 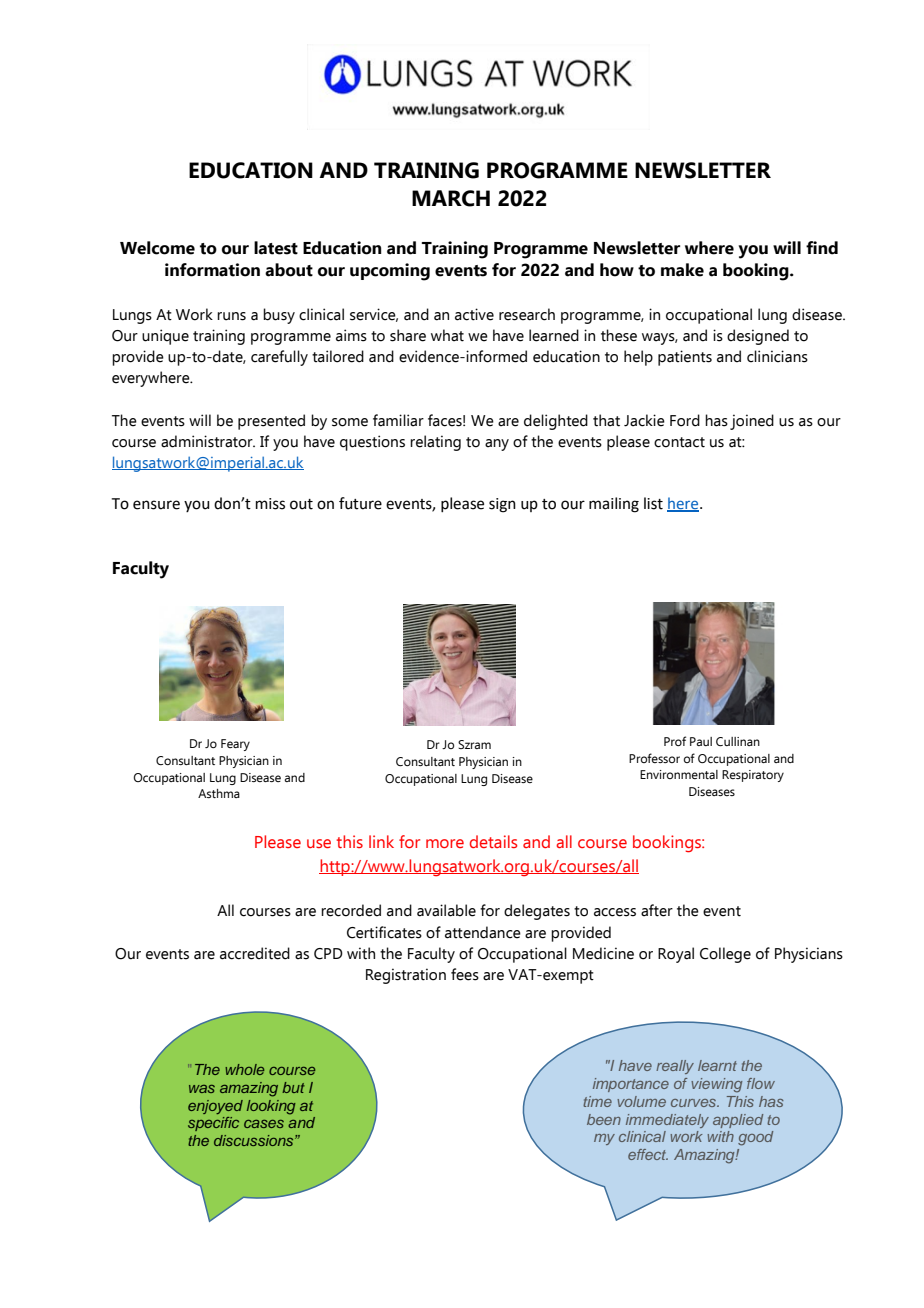 What do you see at coordinates (276, 248) in the image?
I see `latest` at bounding box center [276, 248].
